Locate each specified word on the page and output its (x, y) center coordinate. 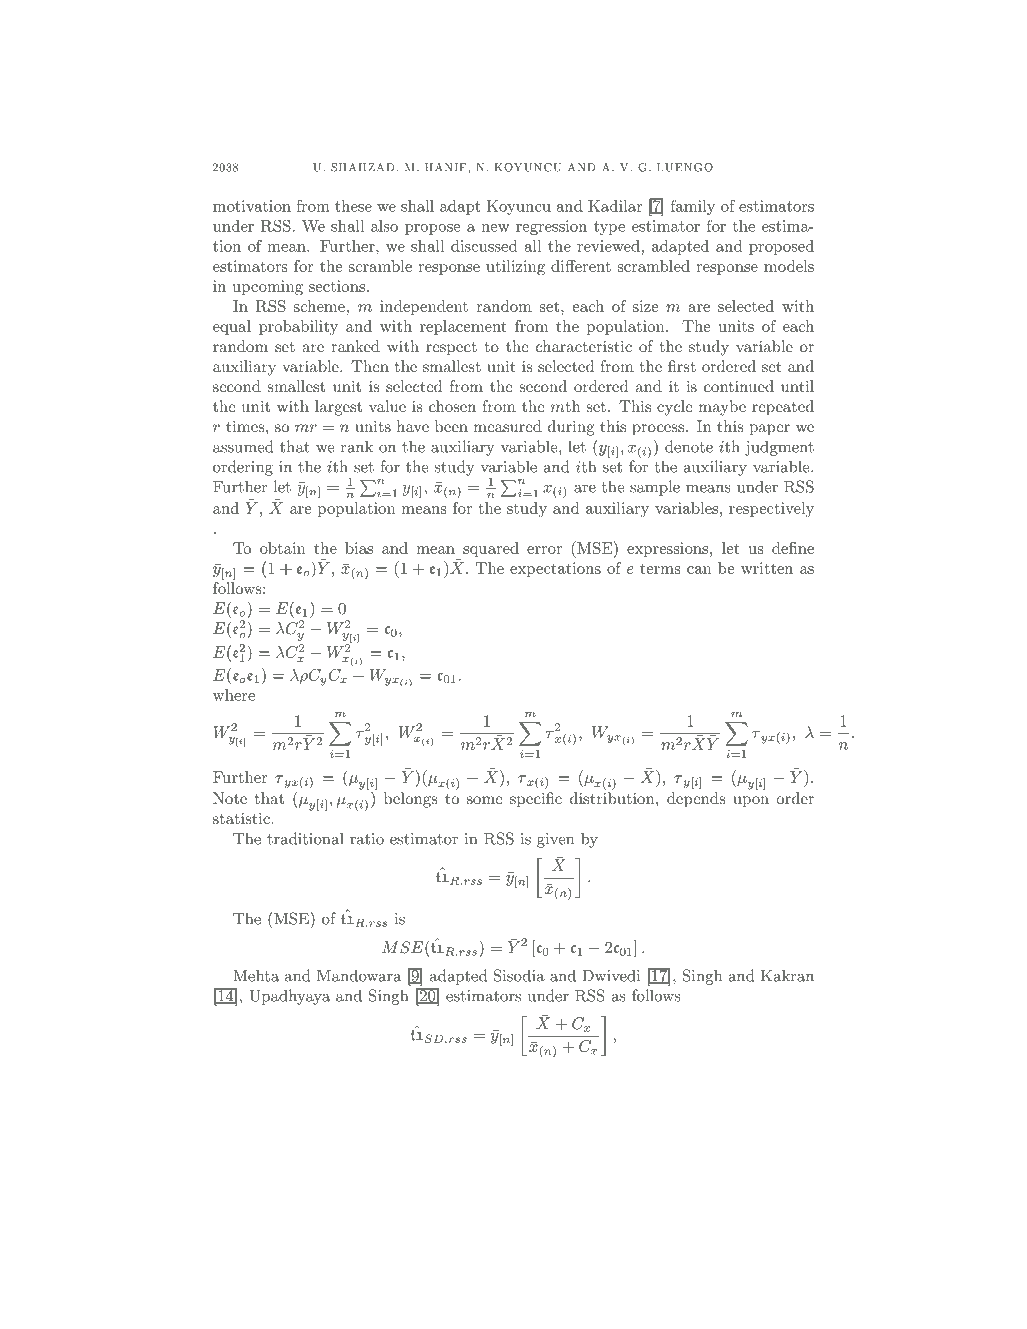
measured (508, 426)
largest (338, 408)
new (495, 228)
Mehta (256, 975)
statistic (241, 818)
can (699, 570)
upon (751, 802)
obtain (283, 548)
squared (491, 549)
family (693, 207)
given (555, 840)
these (353, 206)
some (484, 800)
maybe (722, 408)
